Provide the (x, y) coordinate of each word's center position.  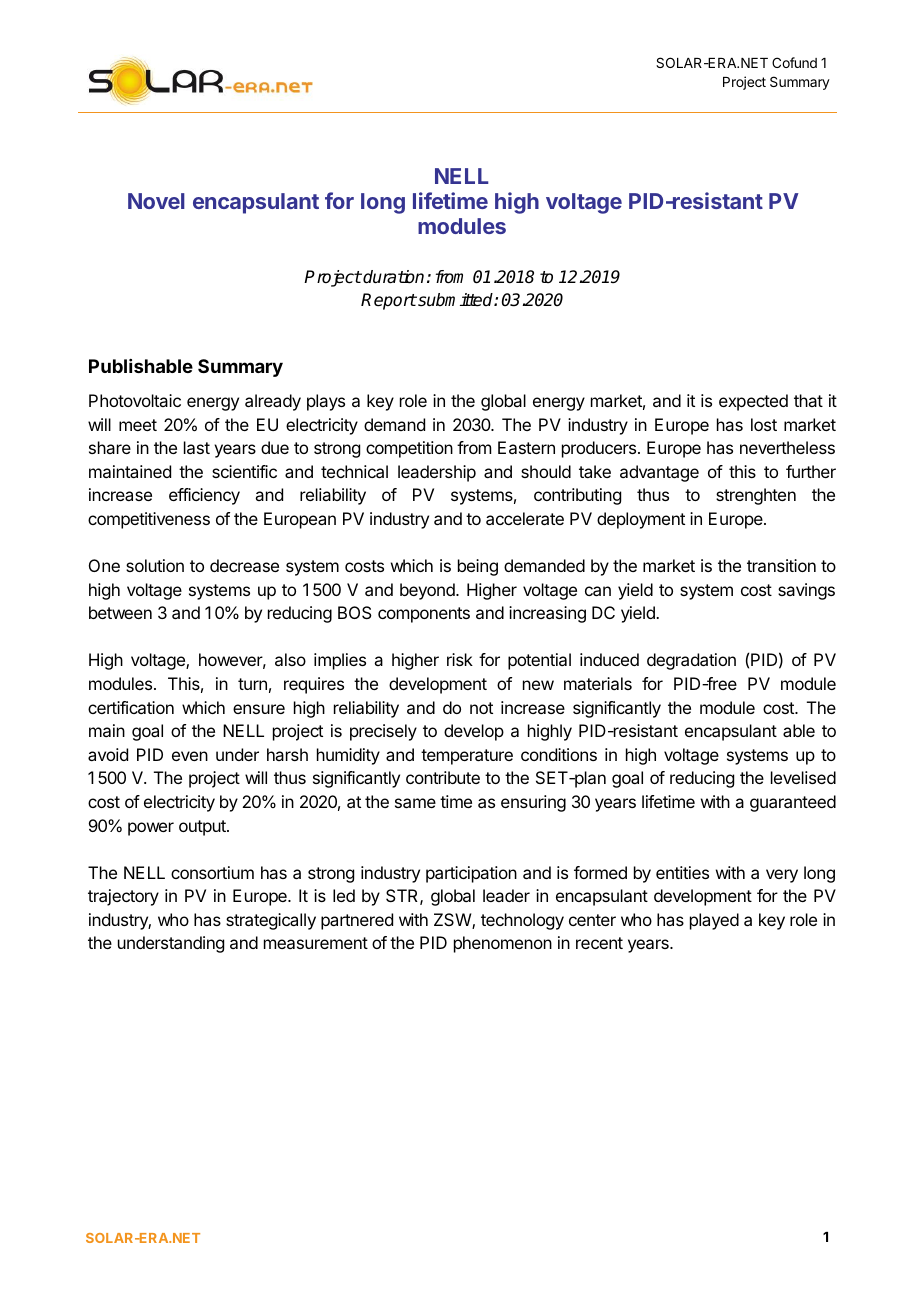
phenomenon (503, 944)
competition (409, 449)
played (714, 921)
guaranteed (793, 803)
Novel (156, 201)
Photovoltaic (135, 400)
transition (781, 565)
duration (392, 277)
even (190, 756)
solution (155, 565)
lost (764, 424)
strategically (271, 921)
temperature (467, 757)
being (478, 567)
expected (753, 402)
